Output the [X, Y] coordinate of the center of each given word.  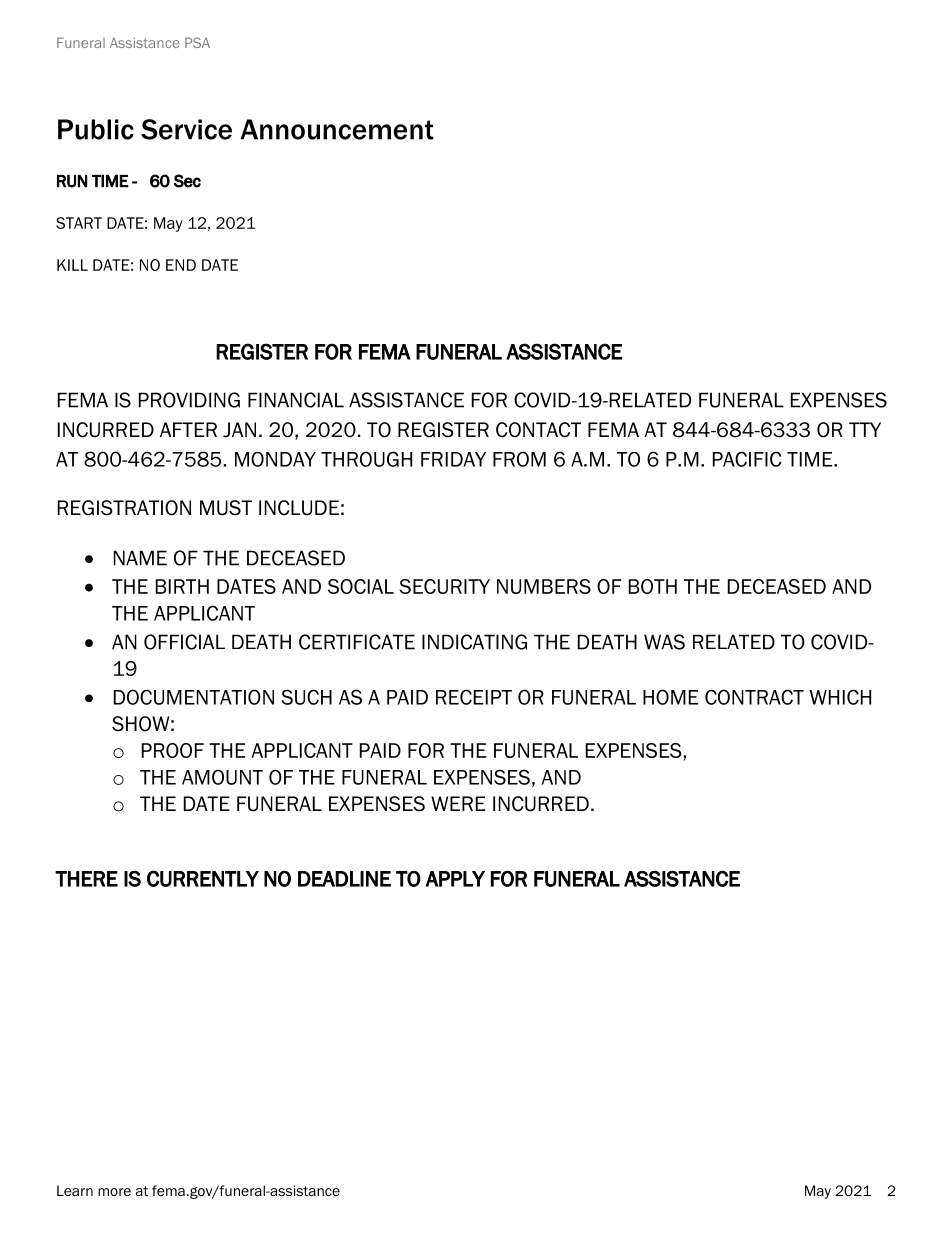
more [114, 1192]
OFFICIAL [184, 642]
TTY [865, 429]
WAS [664, 642]
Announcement [337, 129]
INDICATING [474, 642]
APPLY [455, 879]
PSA [197, 42]
